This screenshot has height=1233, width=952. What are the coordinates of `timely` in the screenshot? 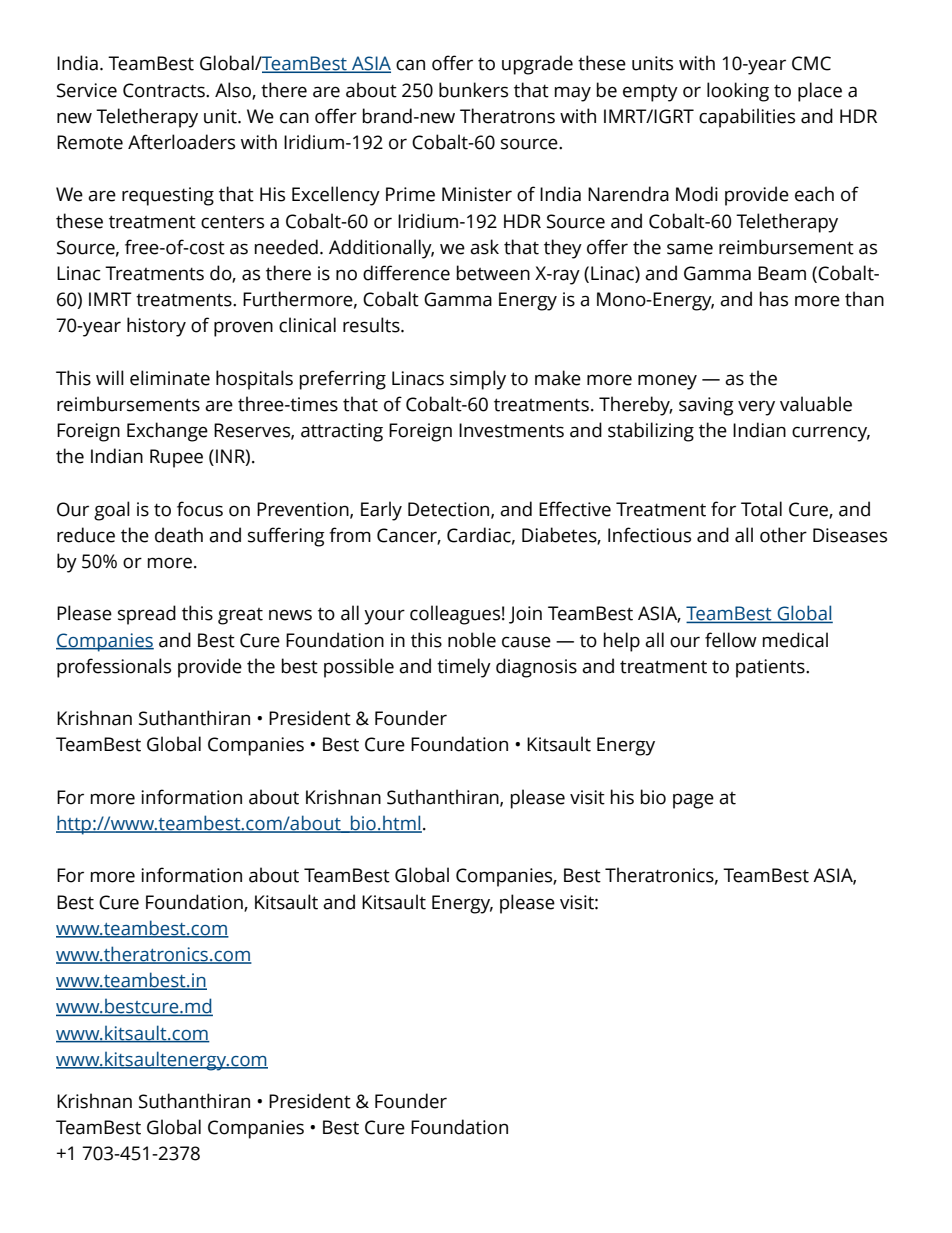 It's located at (464, 668).
